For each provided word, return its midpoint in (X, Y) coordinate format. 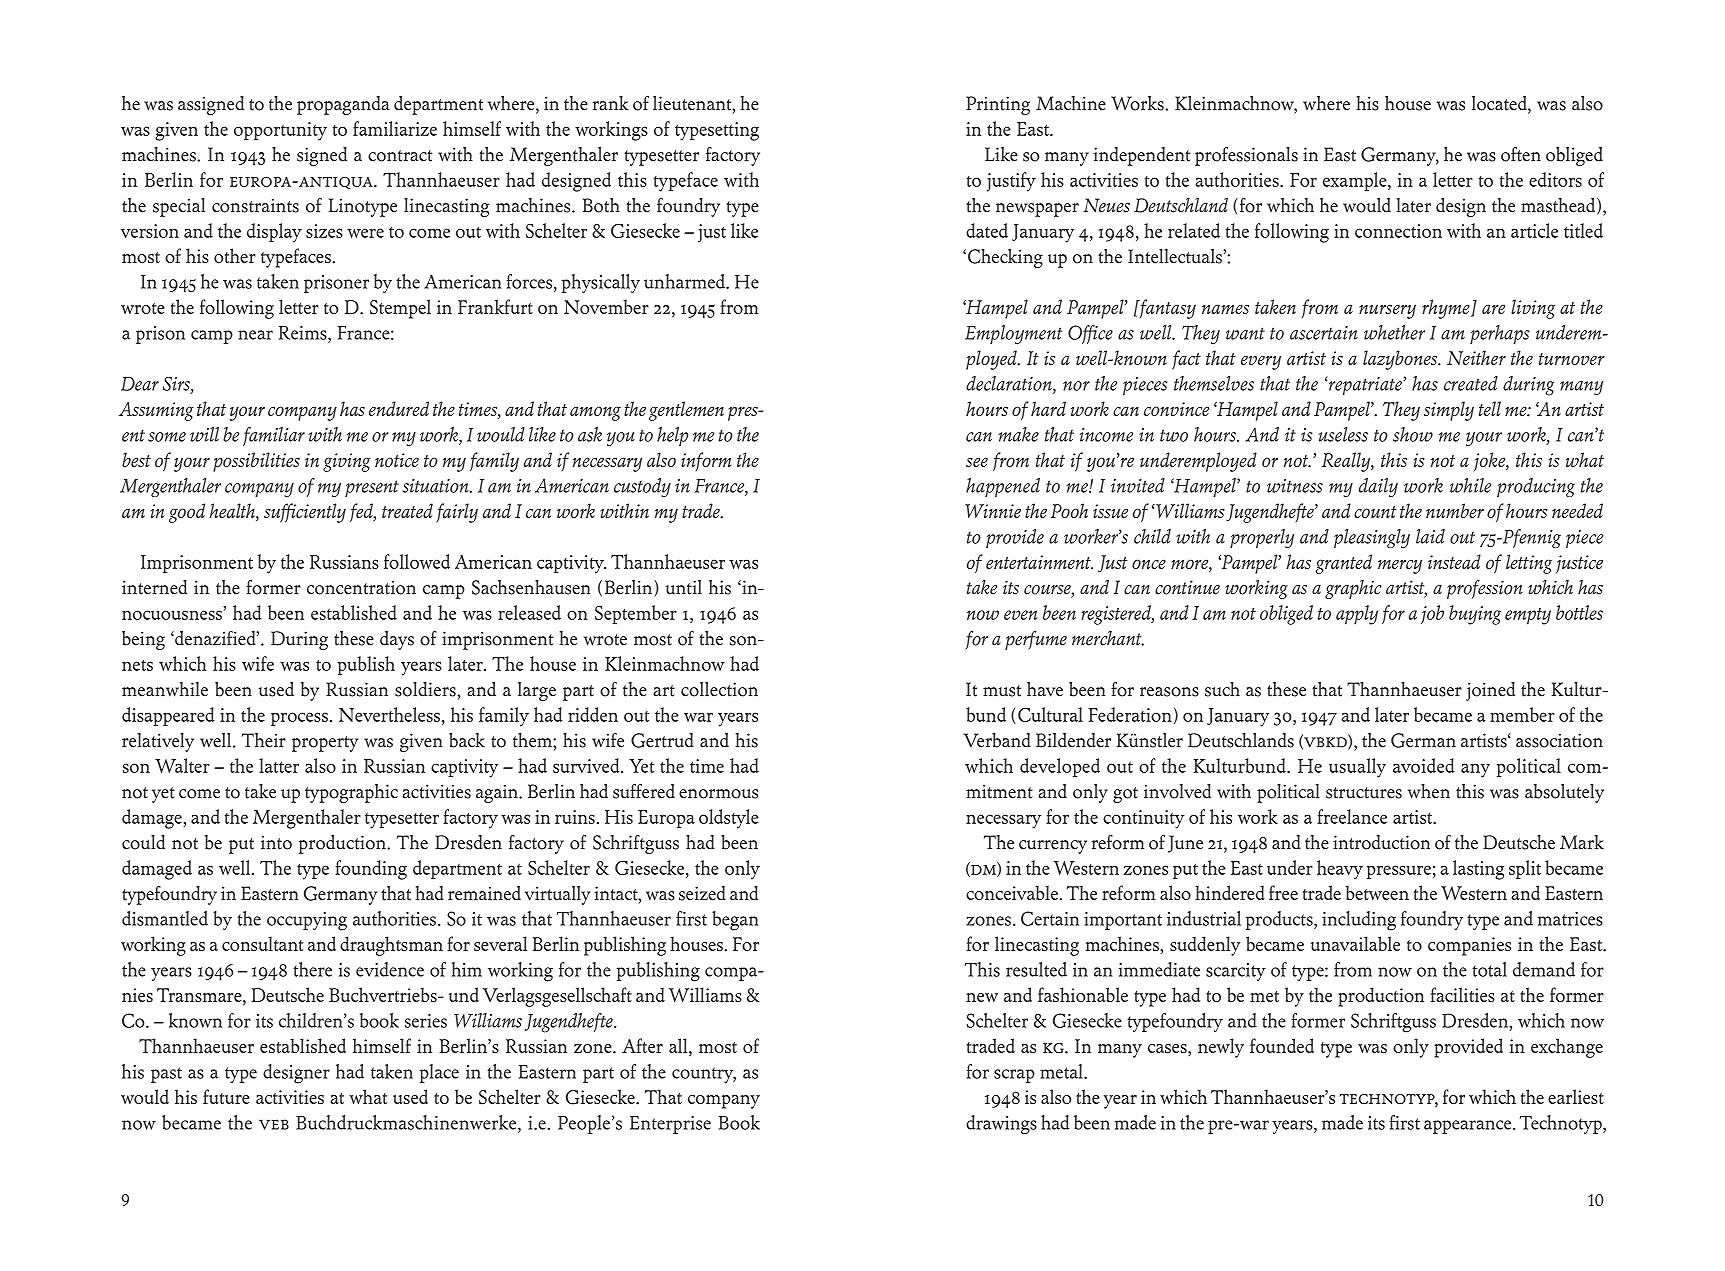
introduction (1381, 842)
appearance (1469, 1127)
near (255, 335)
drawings (1001, 1124)
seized (702, 893)
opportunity (280, 131)
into (276, 842)
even (1021, 615)
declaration (1010, 384)
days (397, 640)
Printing (998, 105)
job (1432, 614)
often (1521, 154)
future (226, 1096)
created (1471, 383)
